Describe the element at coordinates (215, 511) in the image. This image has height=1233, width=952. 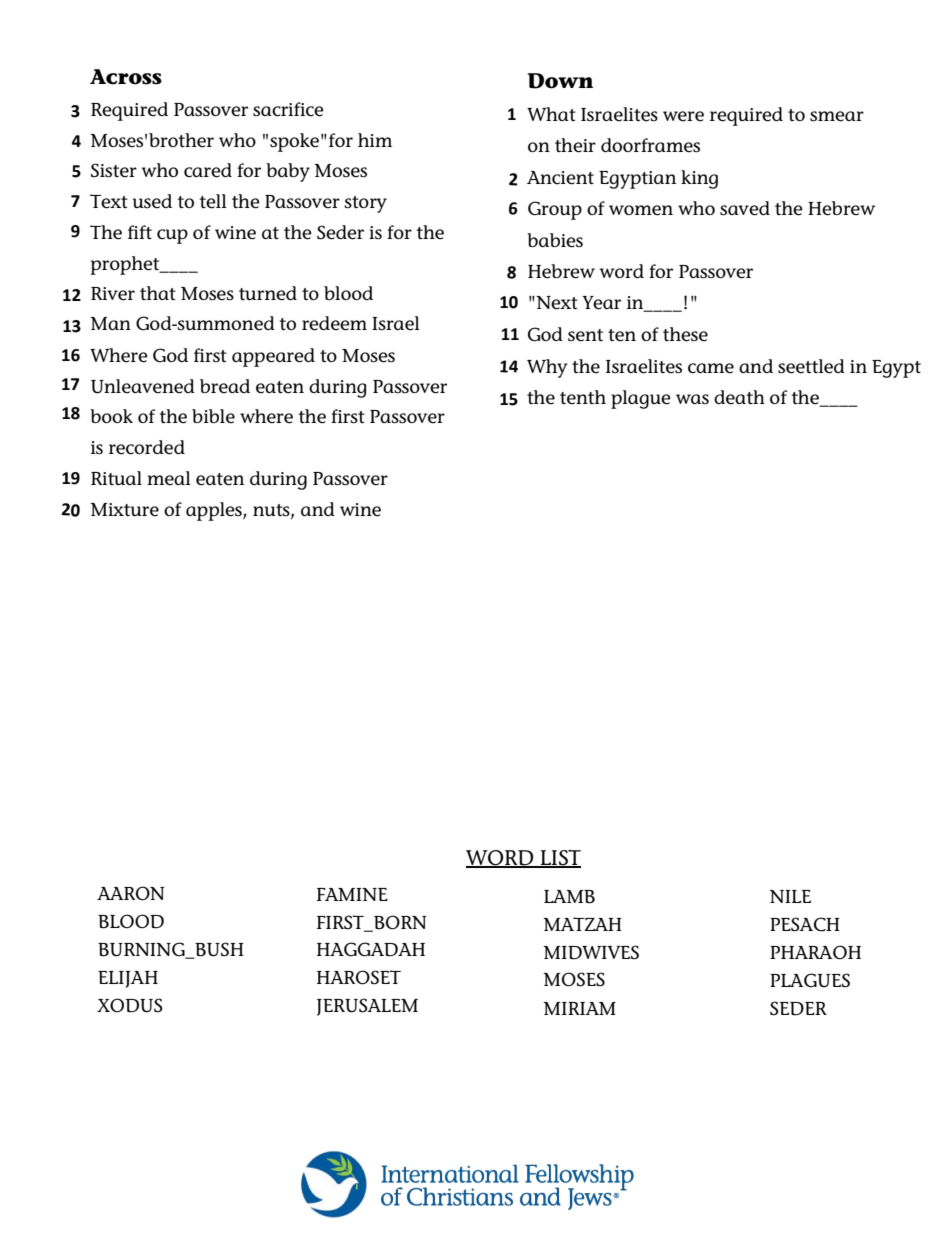
I see `apples` at that location.
